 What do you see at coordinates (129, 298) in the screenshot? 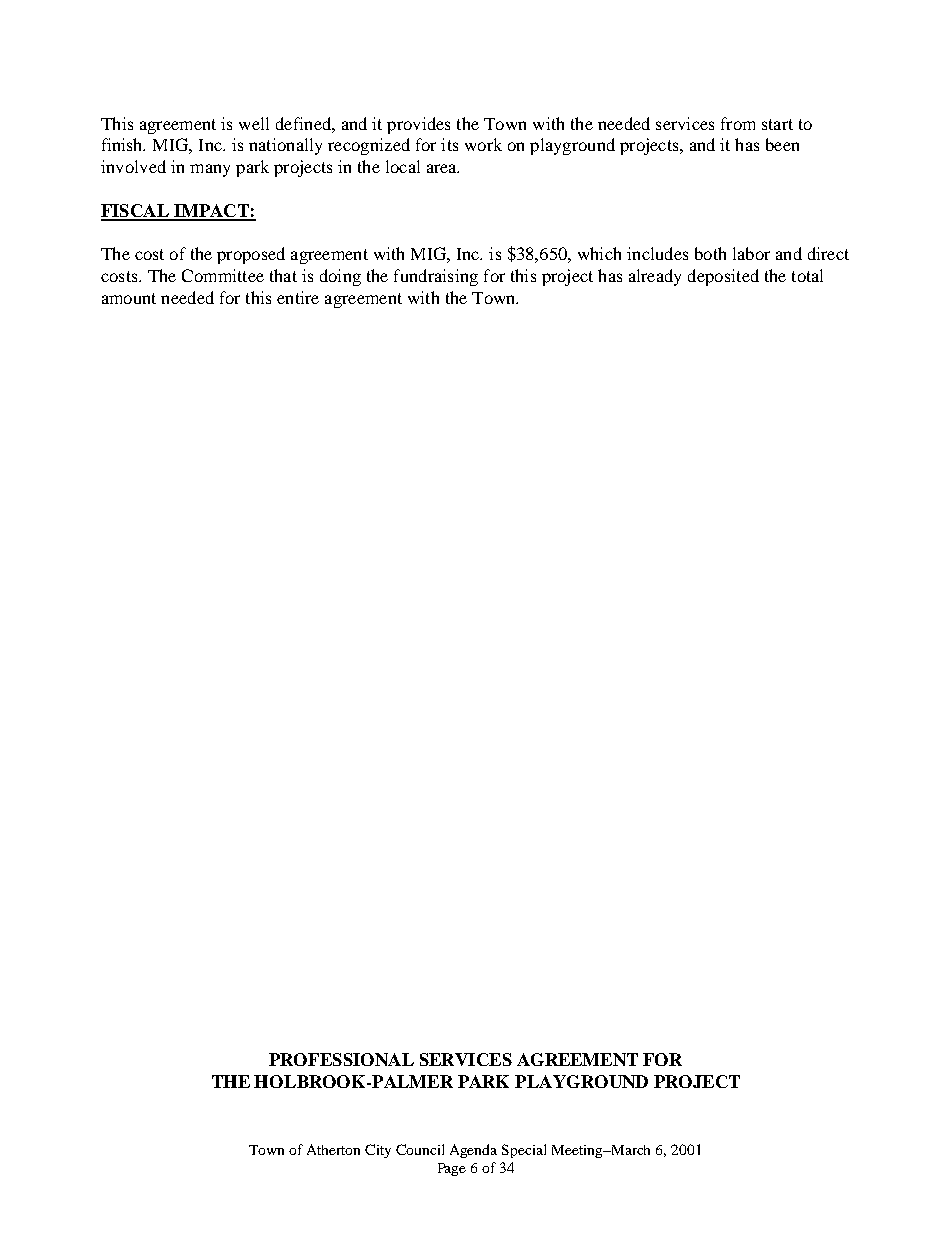
I see `amount` at bounding box center [129, 298].
